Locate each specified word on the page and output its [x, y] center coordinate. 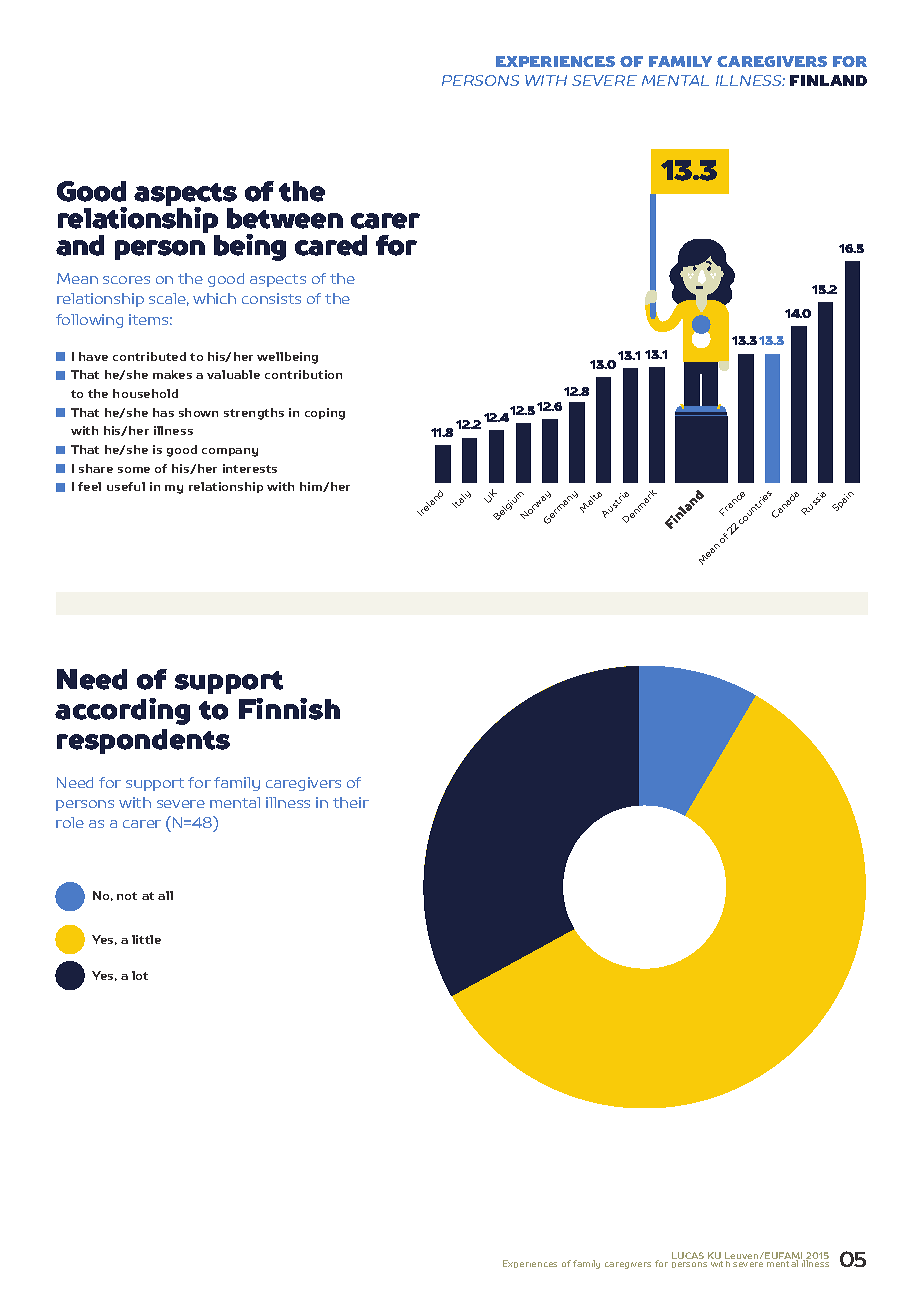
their [351, 802]
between [285, 218]
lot [140, 975]
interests [250, 468]
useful [126, 486]
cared [331, 245]
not [127, 896]
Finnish [289, 709]
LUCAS [688, 1255]
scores [126, 280]
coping [325, 414]
